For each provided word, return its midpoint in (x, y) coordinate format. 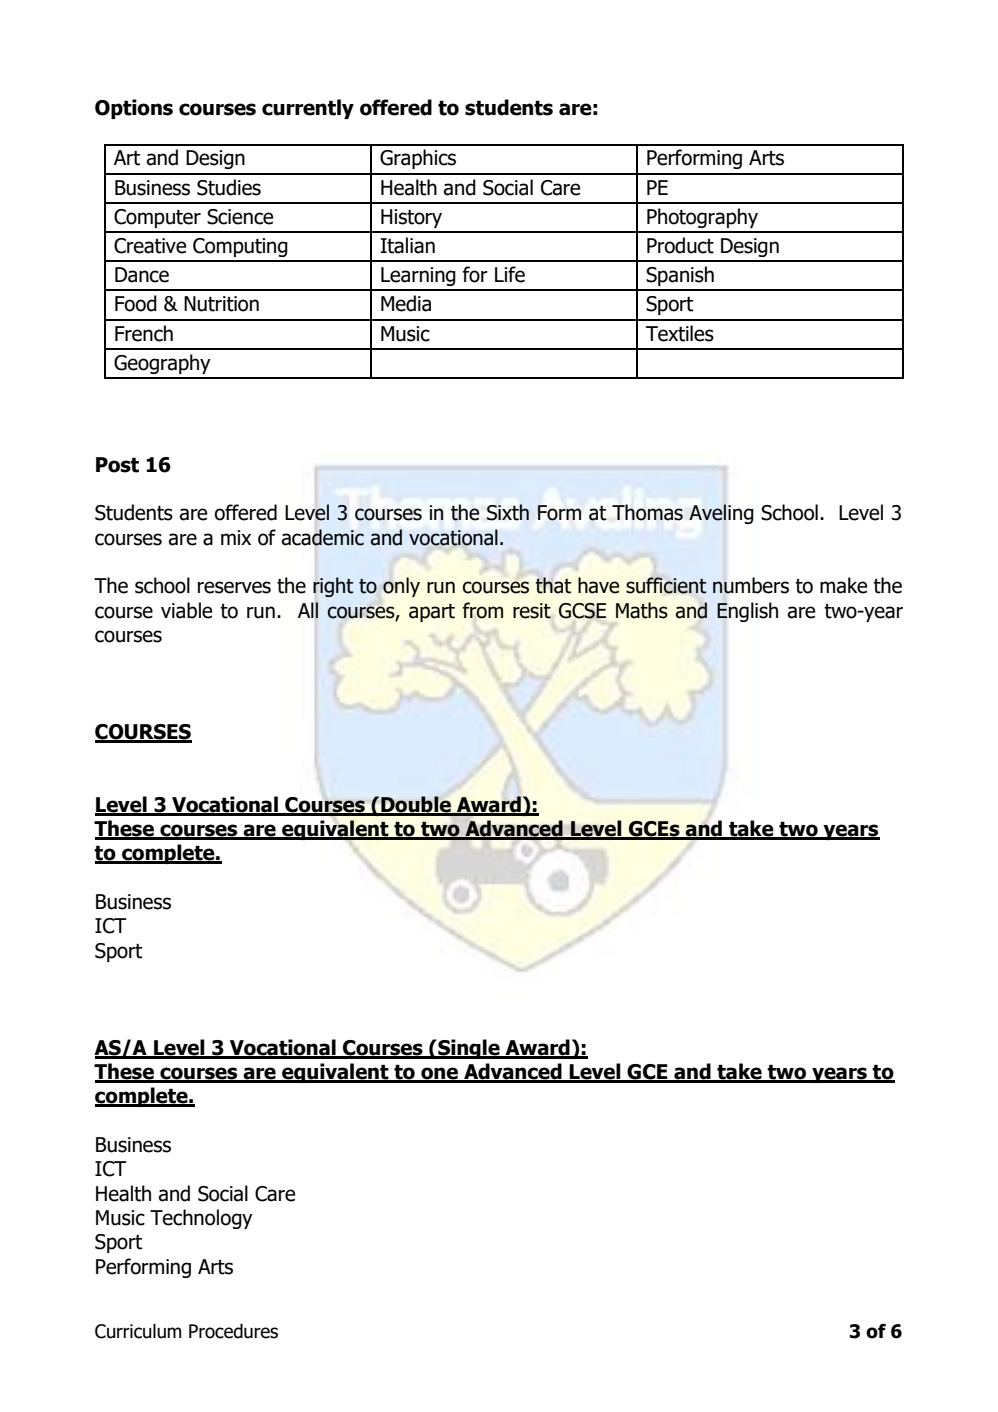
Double (416, 805)
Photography (702, 218)
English (747, 612)
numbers (751, 585)
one (439, 1074)
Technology (201, 1219)
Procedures (233, 1331)
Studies (229, 187)
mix (236, 537)
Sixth (508, 512)
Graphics (418, 159)
